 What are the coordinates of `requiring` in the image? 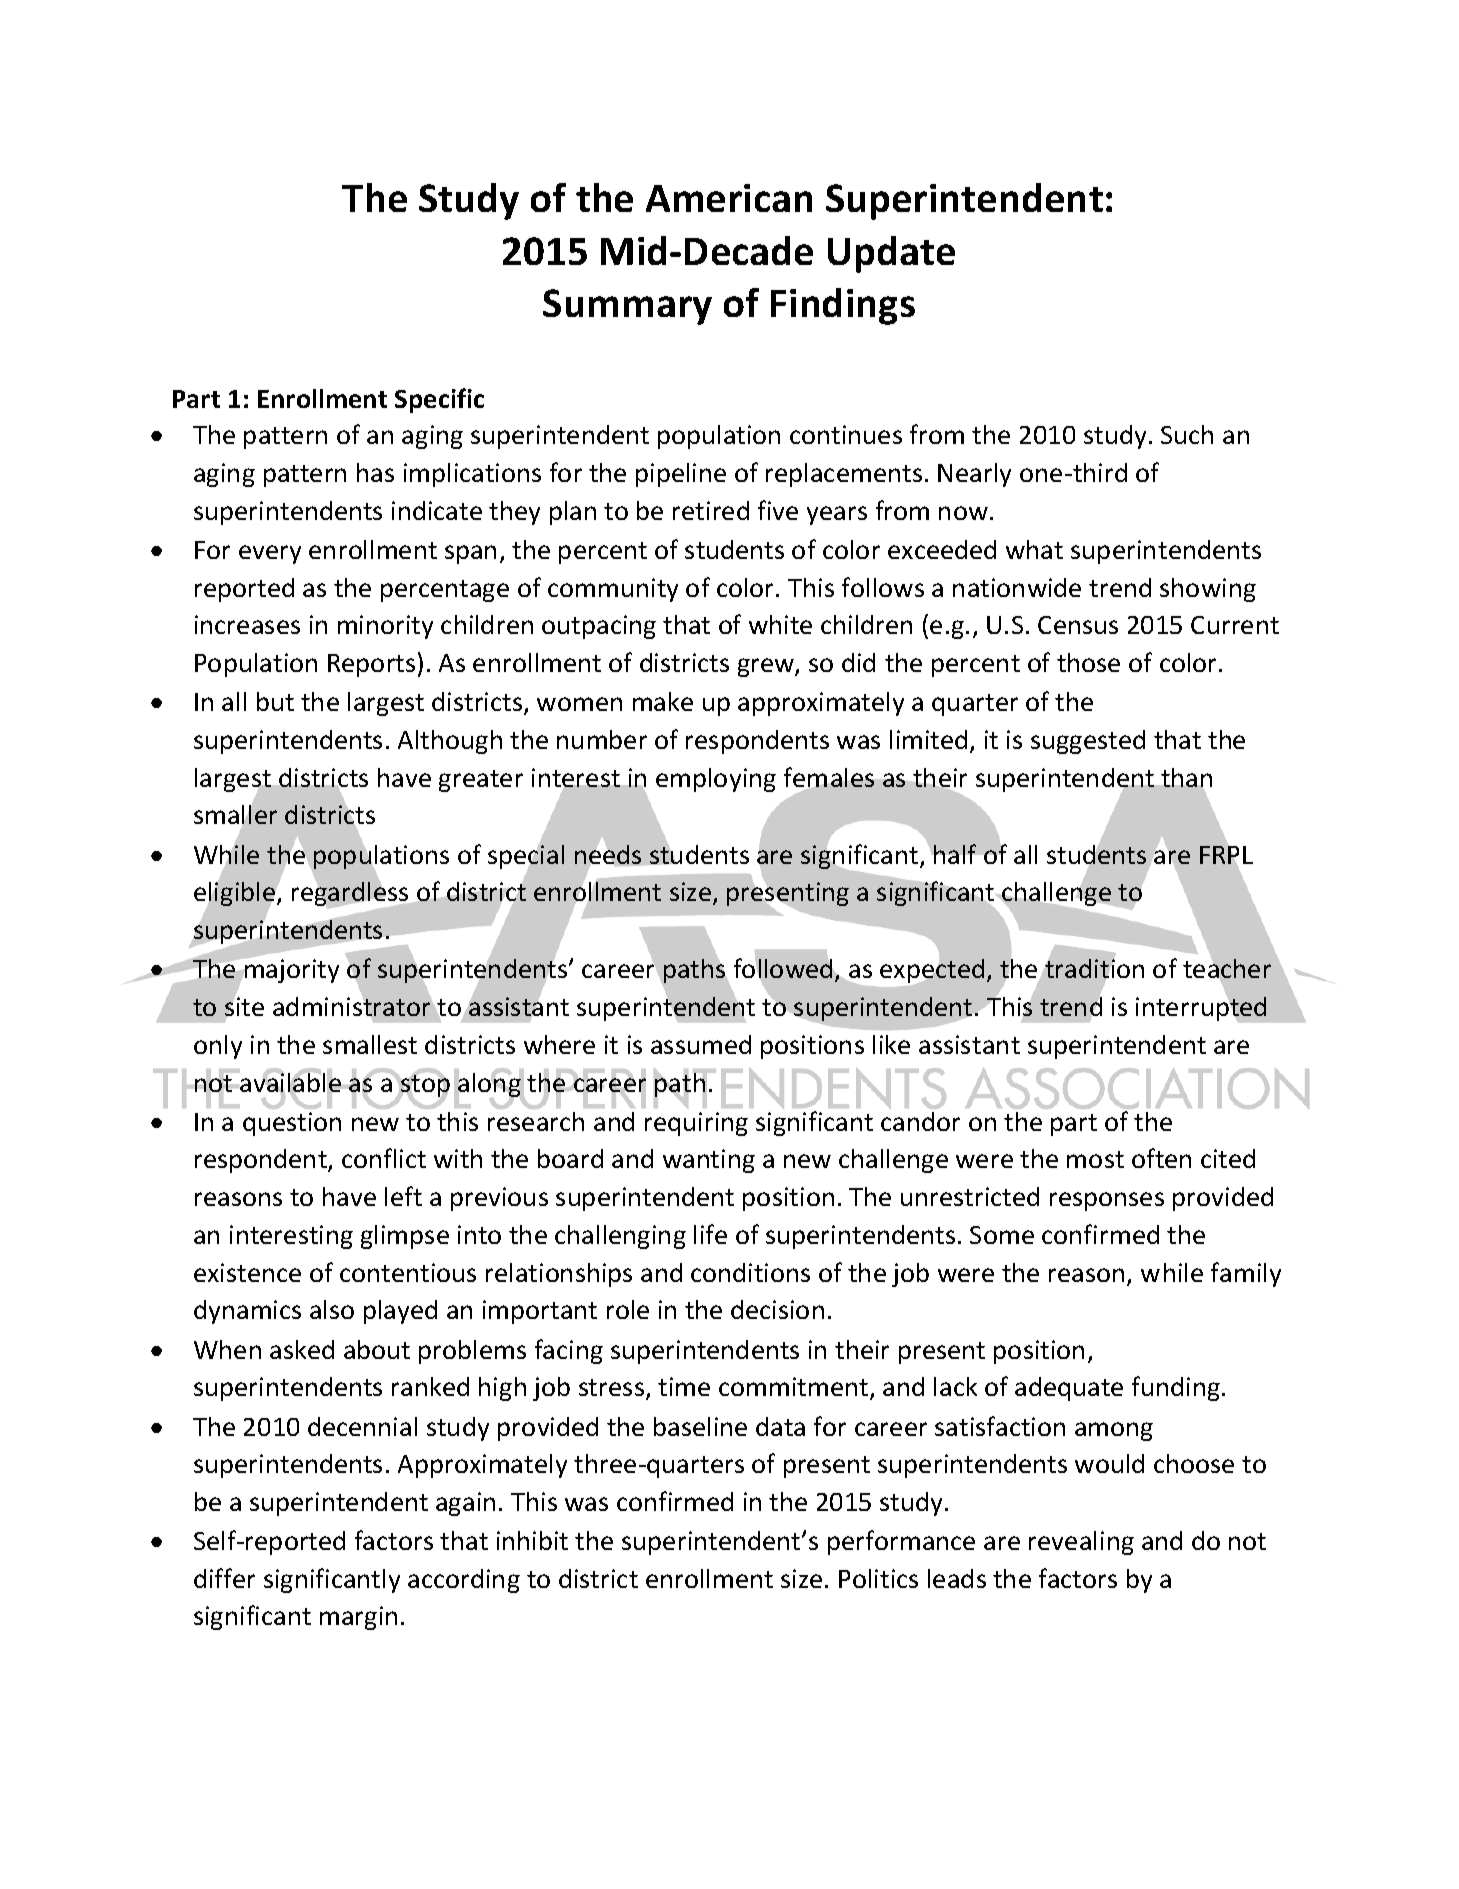 It's located at (696, 1124).
